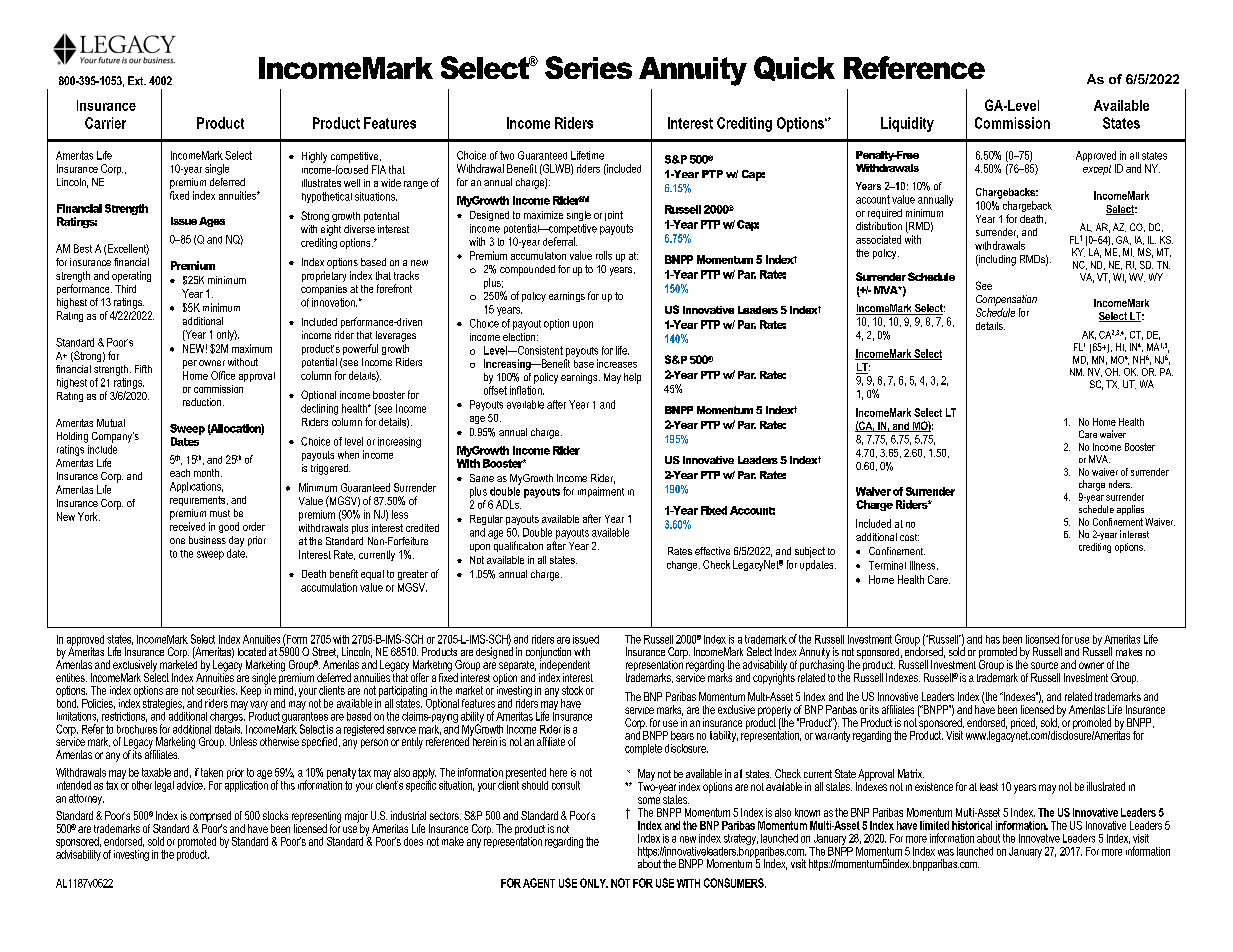 The height and width of the screenshot is (952, 1233). Describe the element at coordinates (588, 67) in the screenshot. I see `Series` at that location.
